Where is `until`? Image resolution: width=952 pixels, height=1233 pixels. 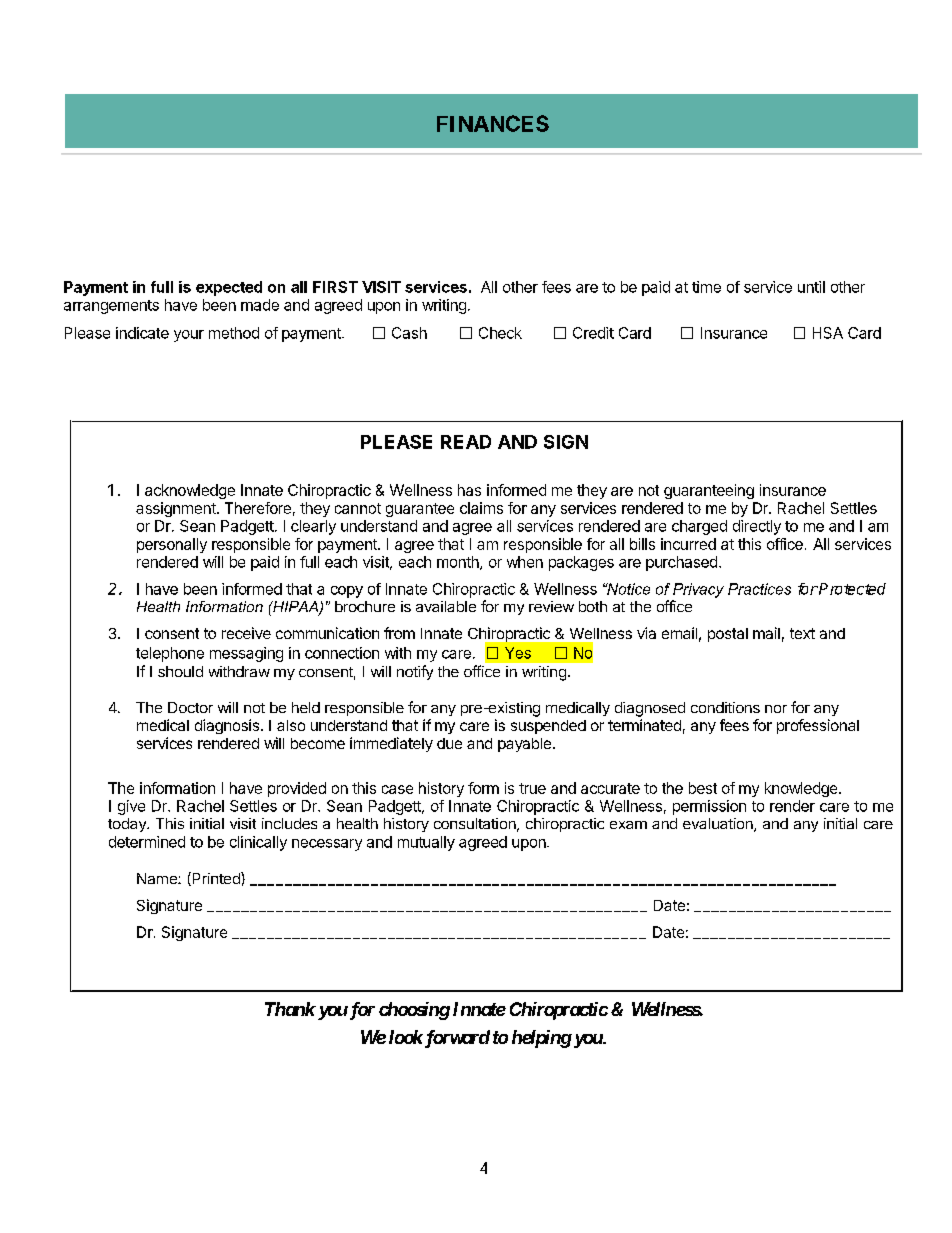
until is located at coordinates (811, 287).
